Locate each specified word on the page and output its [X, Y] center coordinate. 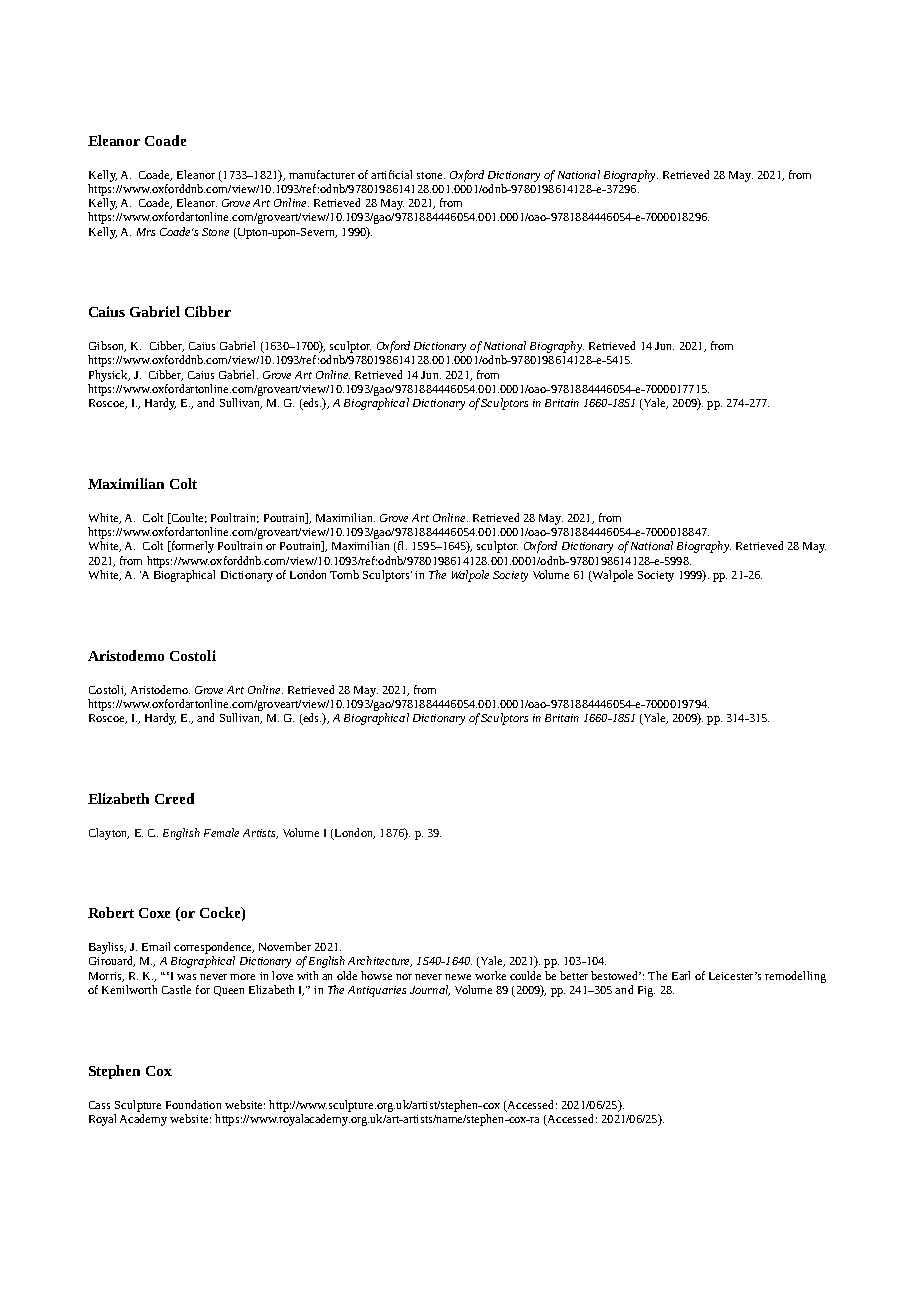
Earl [681, 975]
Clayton [109, 834]
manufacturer [322, 174]
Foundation [193, 1104]
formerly [191, 547]
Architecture [380, 961]
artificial [391, 174]
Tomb [344, 574]
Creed [174, 798]
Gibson [107, 346]
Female [221, 832]
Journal [430, 990]
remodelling [795, 977]
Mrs [146, 232]
